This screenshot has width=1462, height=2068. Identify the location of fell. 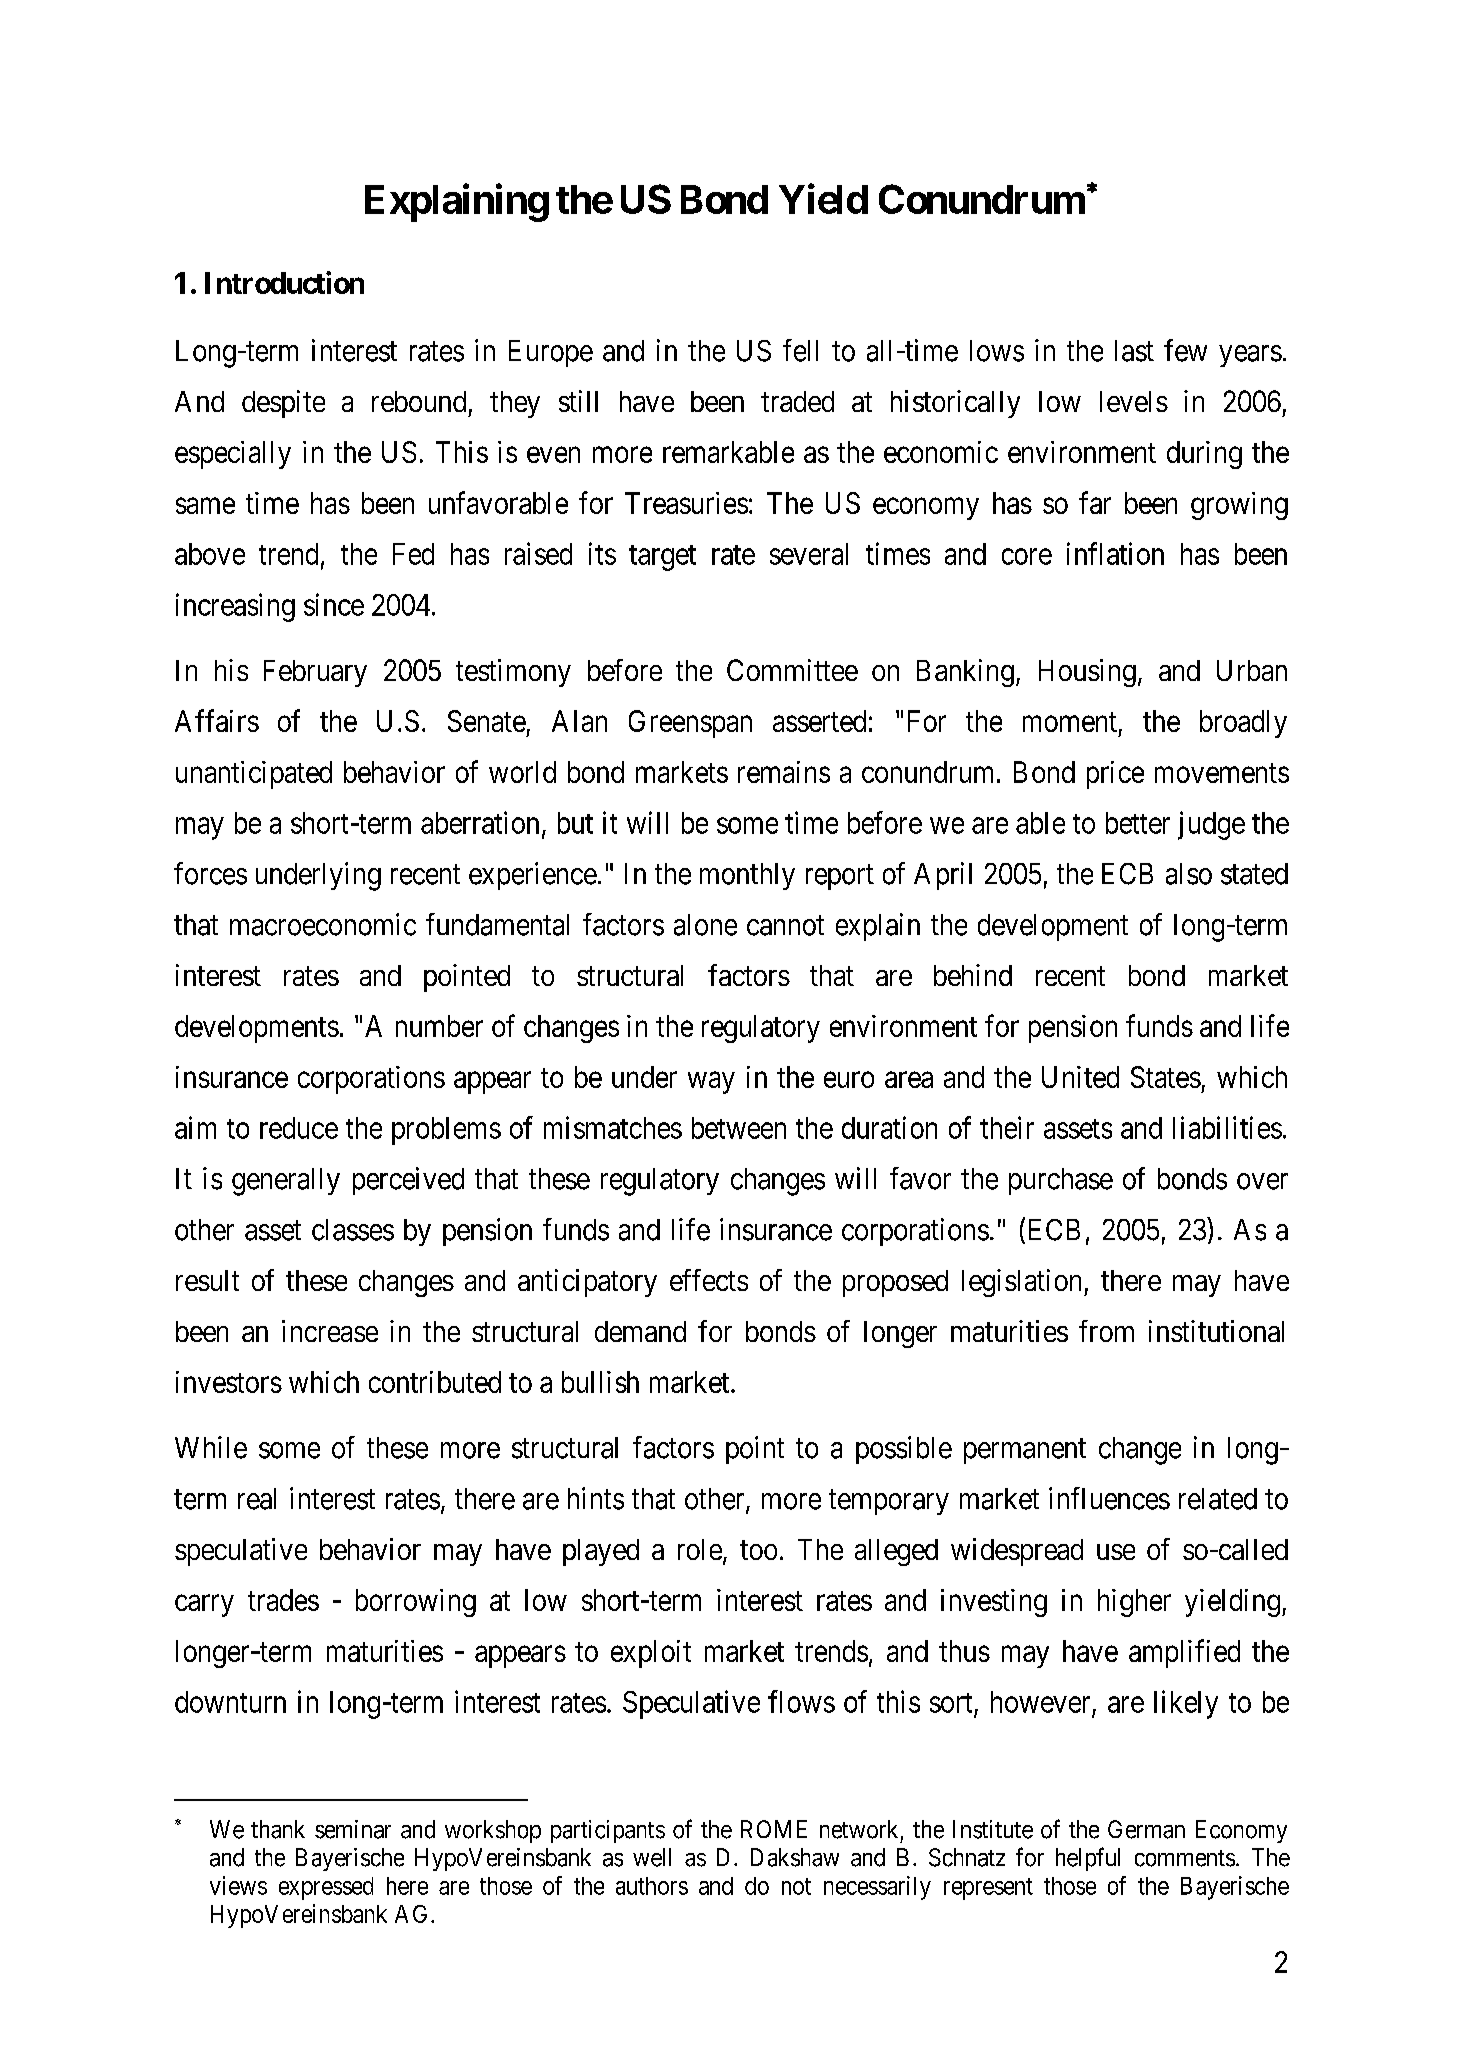
(800, 350).
